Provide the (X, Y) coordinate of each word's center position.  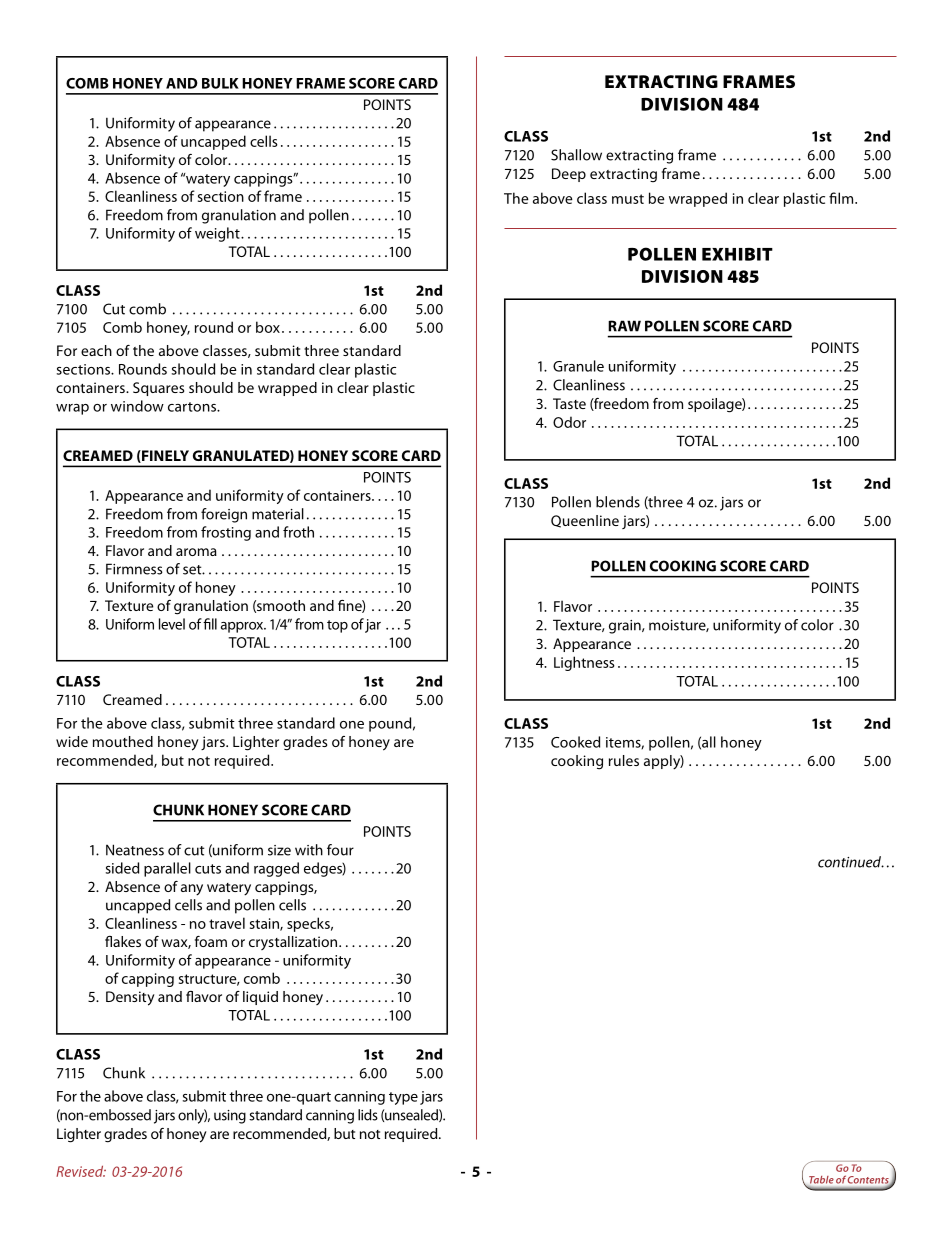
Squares (158, 389)
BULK (220, 83)
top (337, 626)
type (403, 1098)
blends (618, 502)
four (340, 850)
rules (624, 760)
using (230, 1117)
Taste (569, 403)
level (172, 624)
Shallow (576, 155)
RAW (624, 326)
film (842, 198)
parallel (167, 869)
